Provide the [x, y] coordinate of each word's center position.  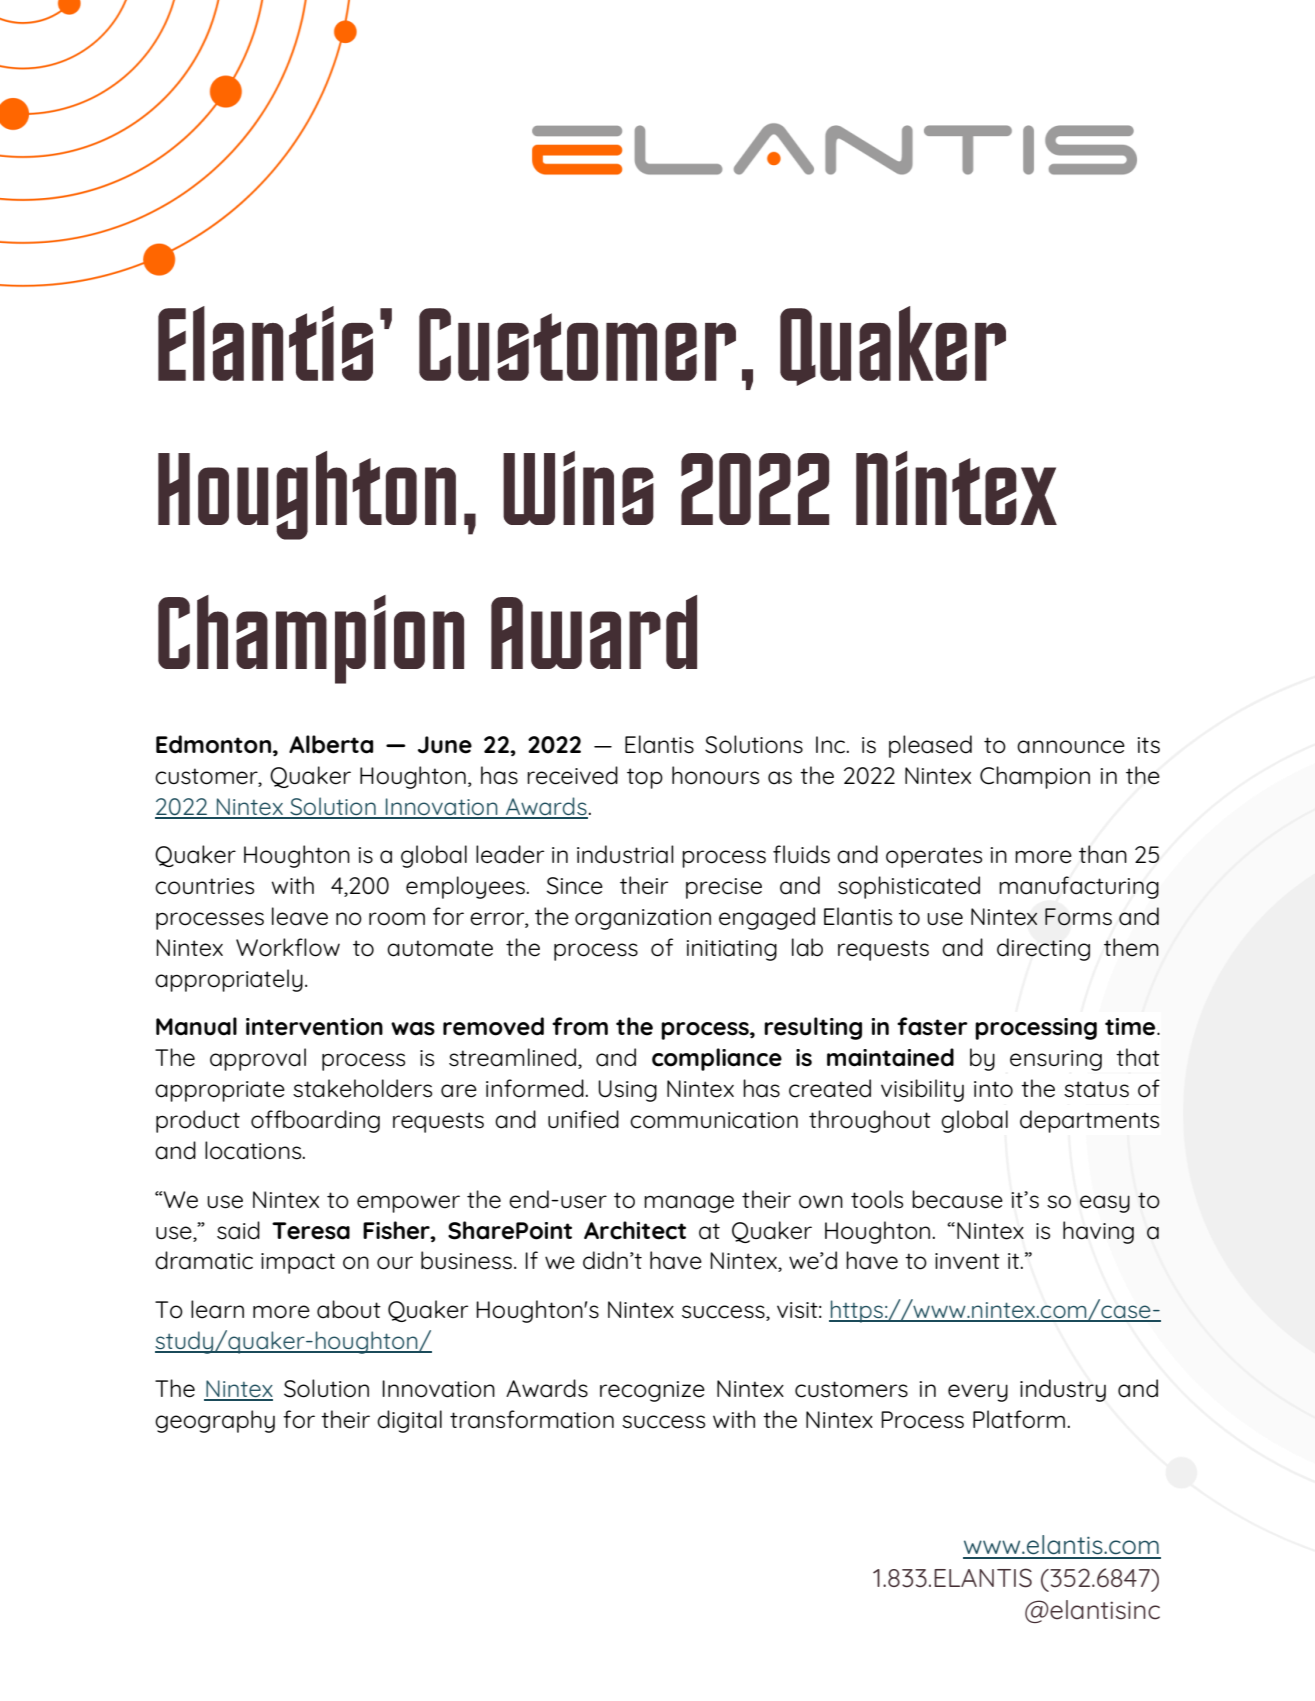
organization [643, 919]
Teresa [311, 1231]
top [645, 778]
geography [215, 1421]
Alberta [331, 744]
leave [300, 916]
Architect [635, 1230]
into [993, 1089]
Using [627, 1091]
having [1098, 1232]
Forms [1078, 917]
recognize [652, 1391]
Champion [1035, 777]
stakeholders [362, 1088]
